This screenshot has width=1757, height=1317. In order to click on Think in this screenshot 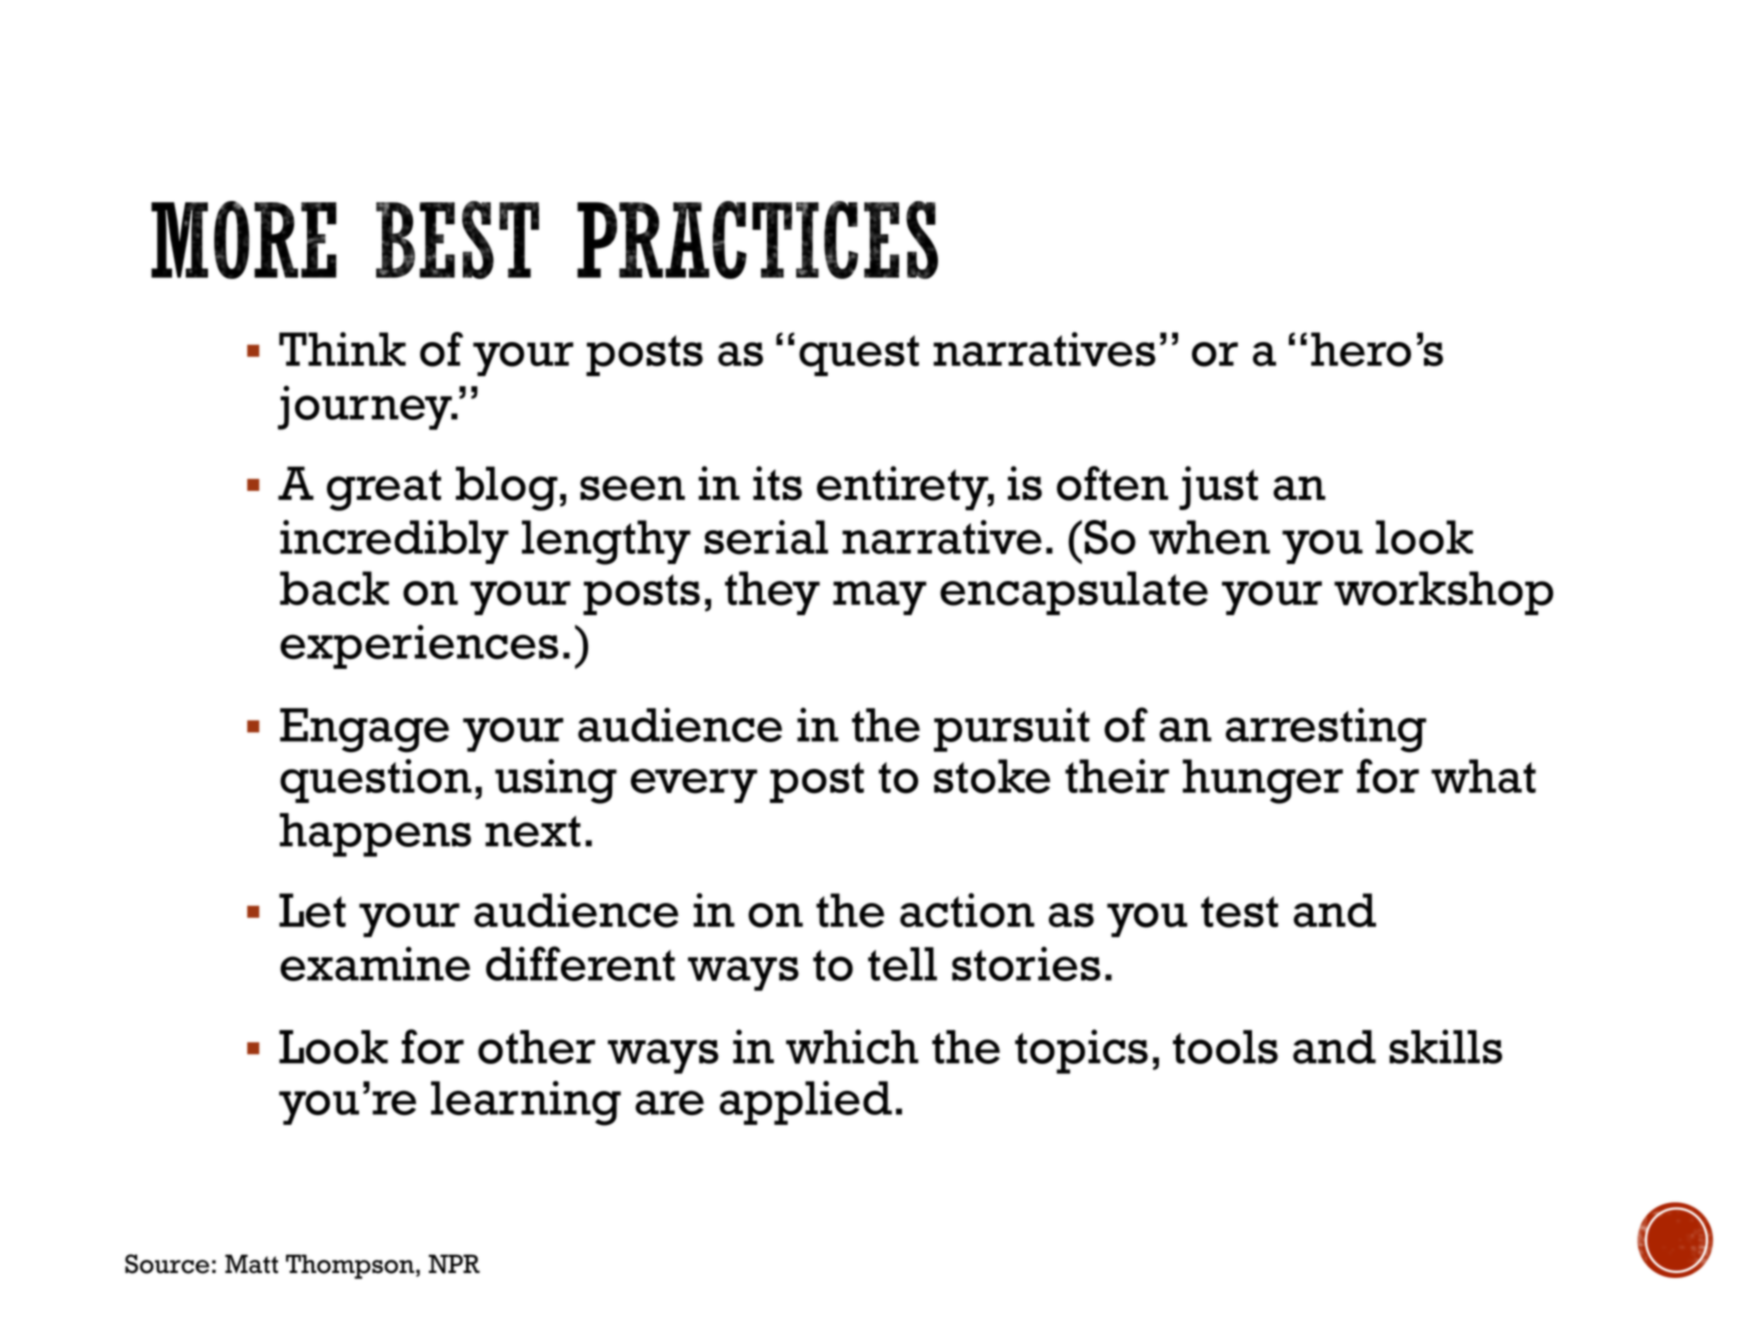, I will do `click(342, 349)`.
